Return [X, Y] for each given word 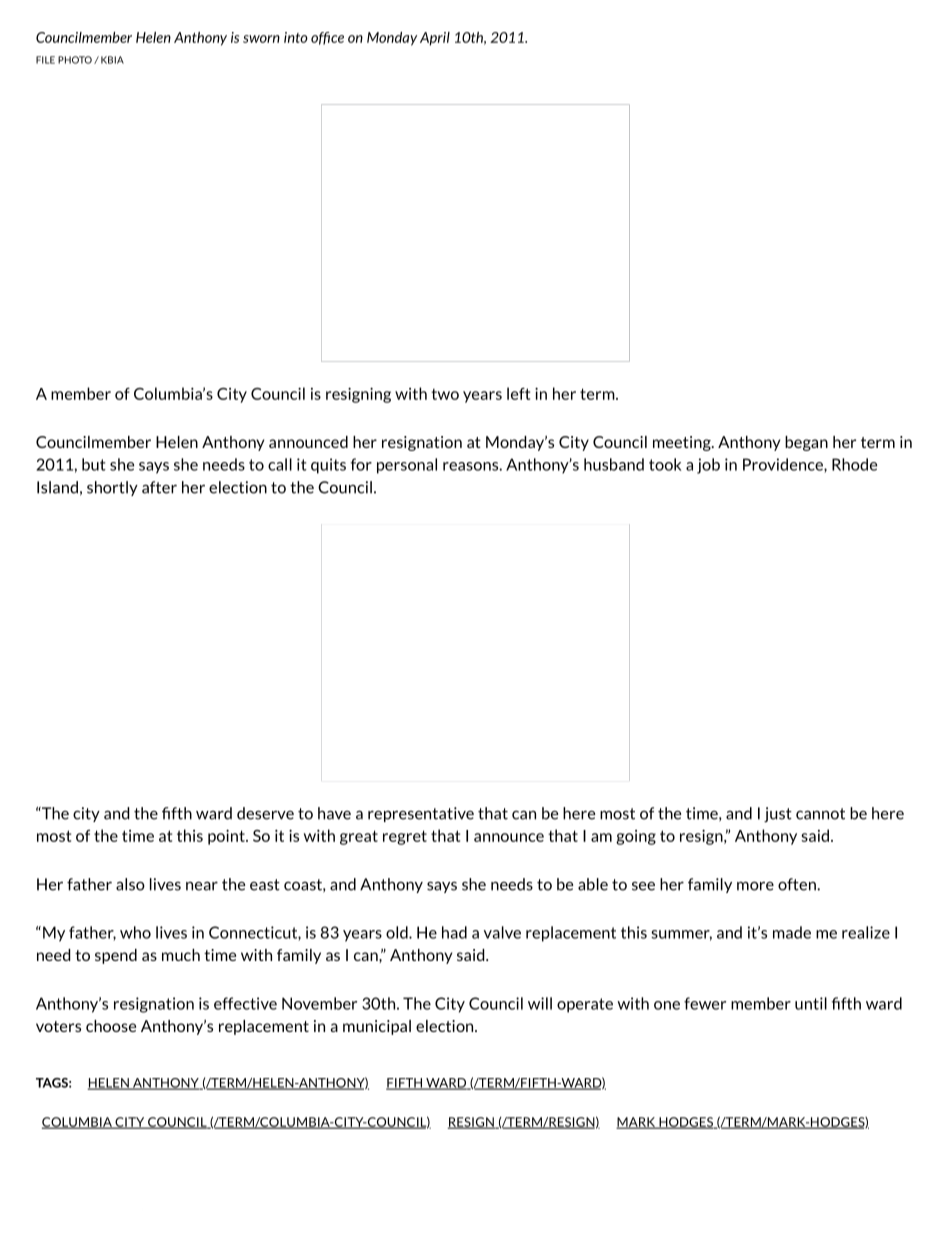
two [445, 394]
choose [111, 1026]
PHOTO [75, 60]
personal [407, 466]
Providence [784, 465]
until [811, 1003]
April [435, 39]
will [540, 1003]
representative [421, 814]
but [94, 464]
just [778, 815]
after [159, 487]
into [296, 37]
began [806, 443]
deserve [265, 813]
